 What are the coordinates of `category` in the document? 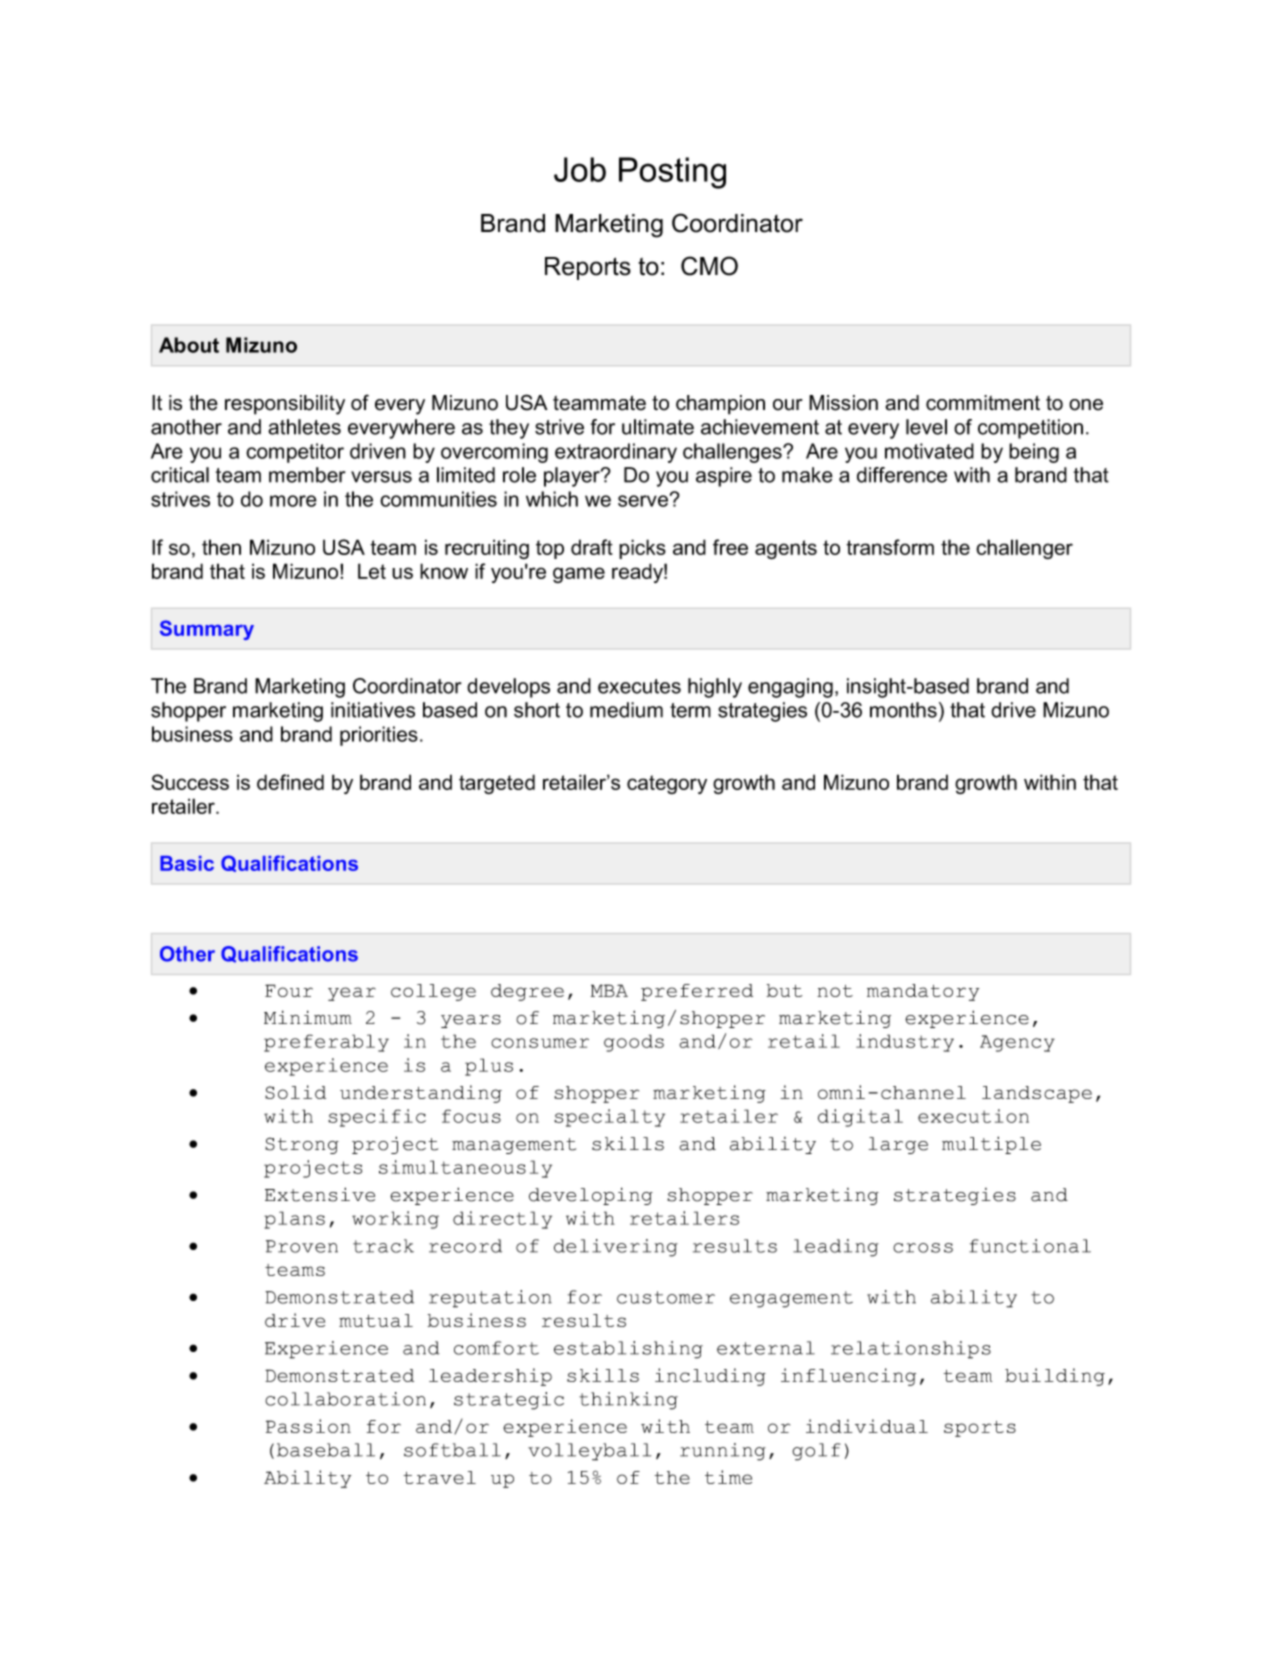 It's located at (667, 784).
